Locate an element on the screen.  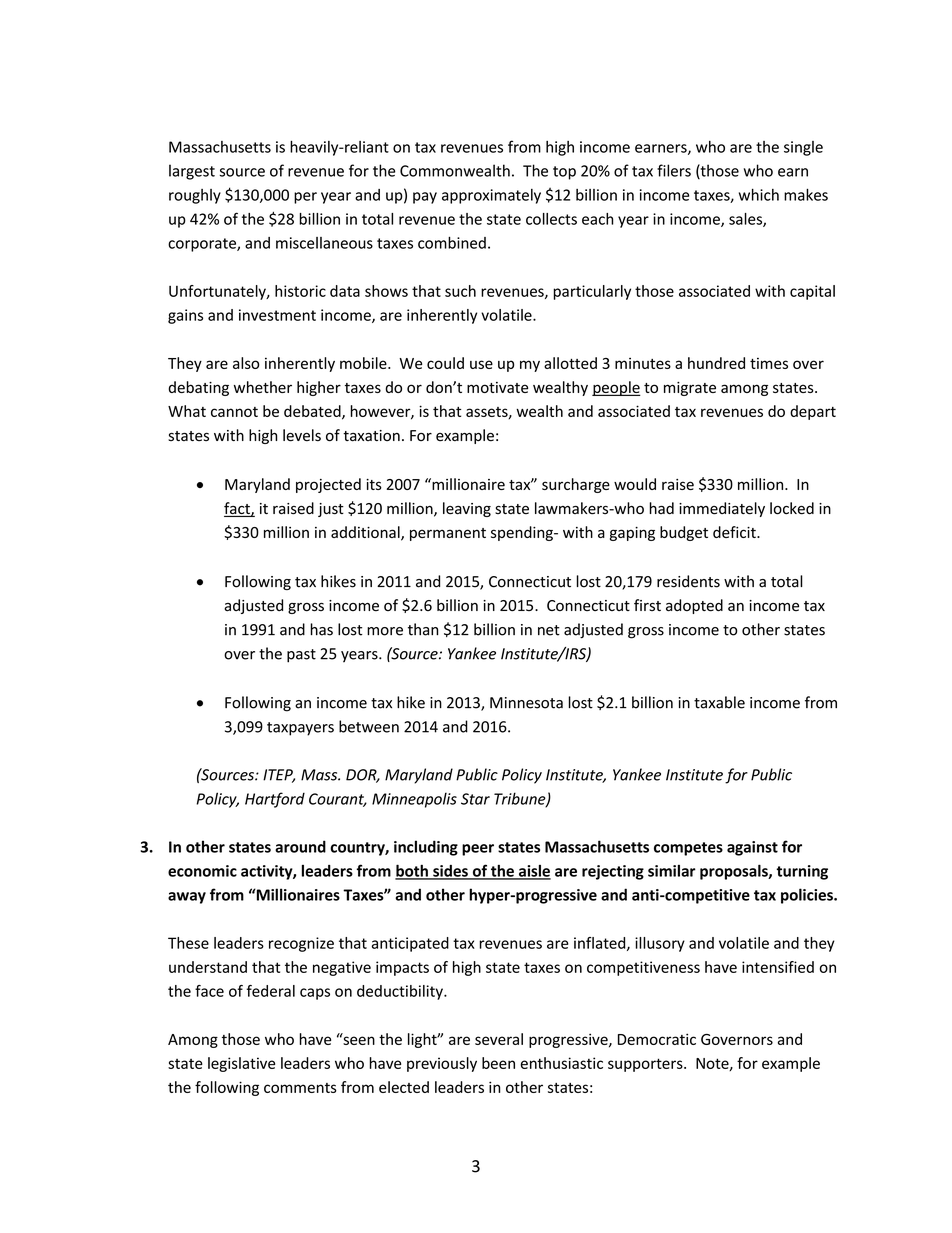
immediately is located at coordinates (722, 509).
